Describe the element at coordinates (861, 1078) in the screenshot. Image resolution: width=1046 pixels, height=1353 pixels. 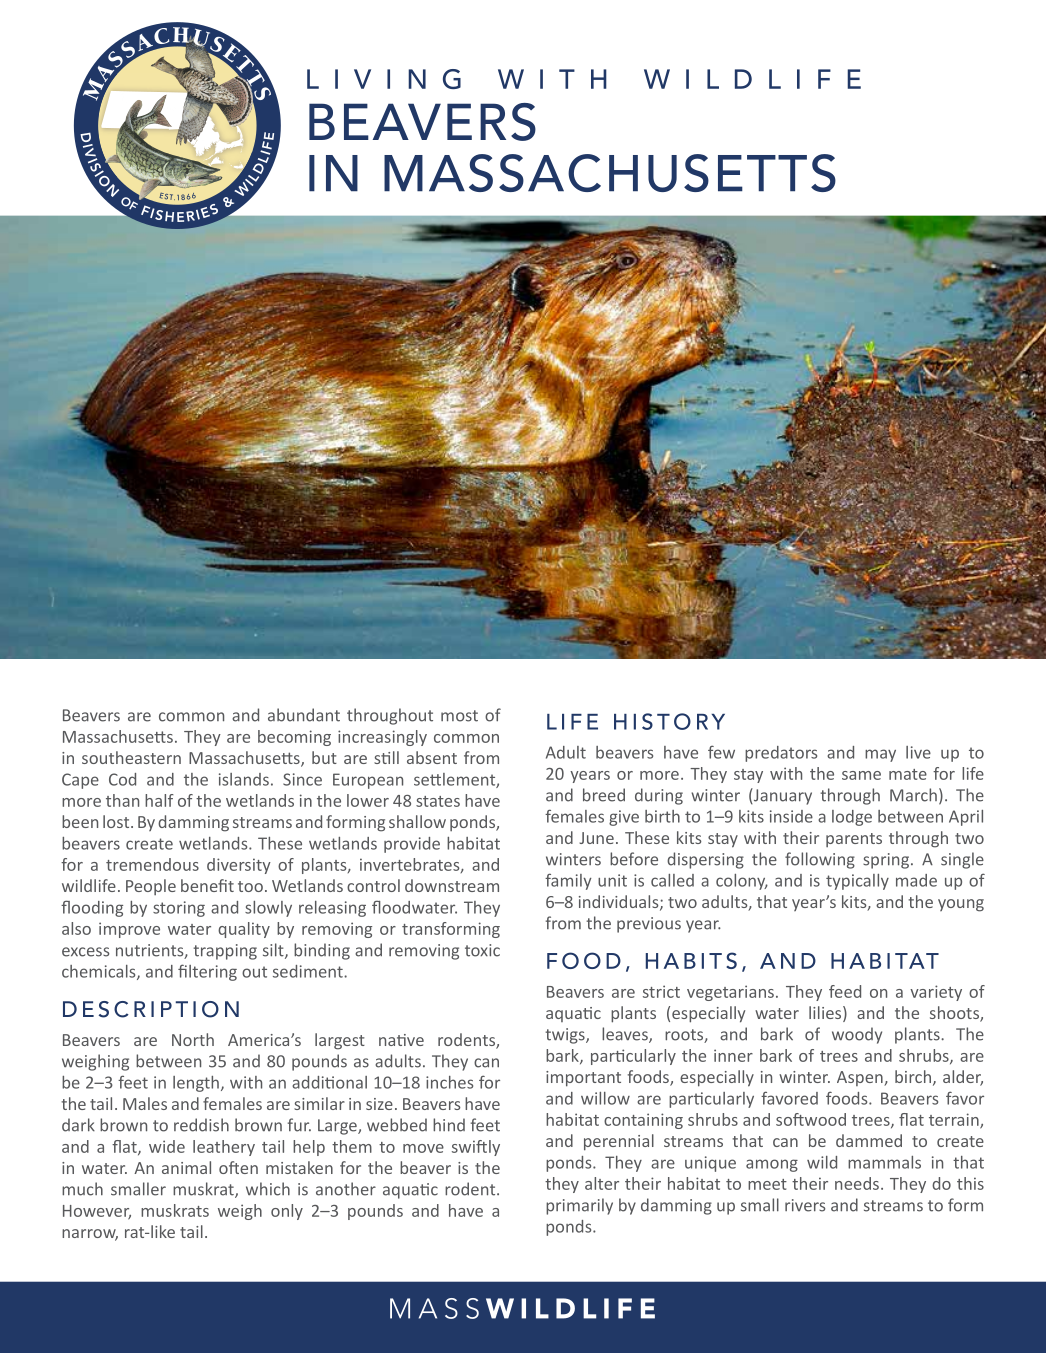
I see `Aspen` at that location.
